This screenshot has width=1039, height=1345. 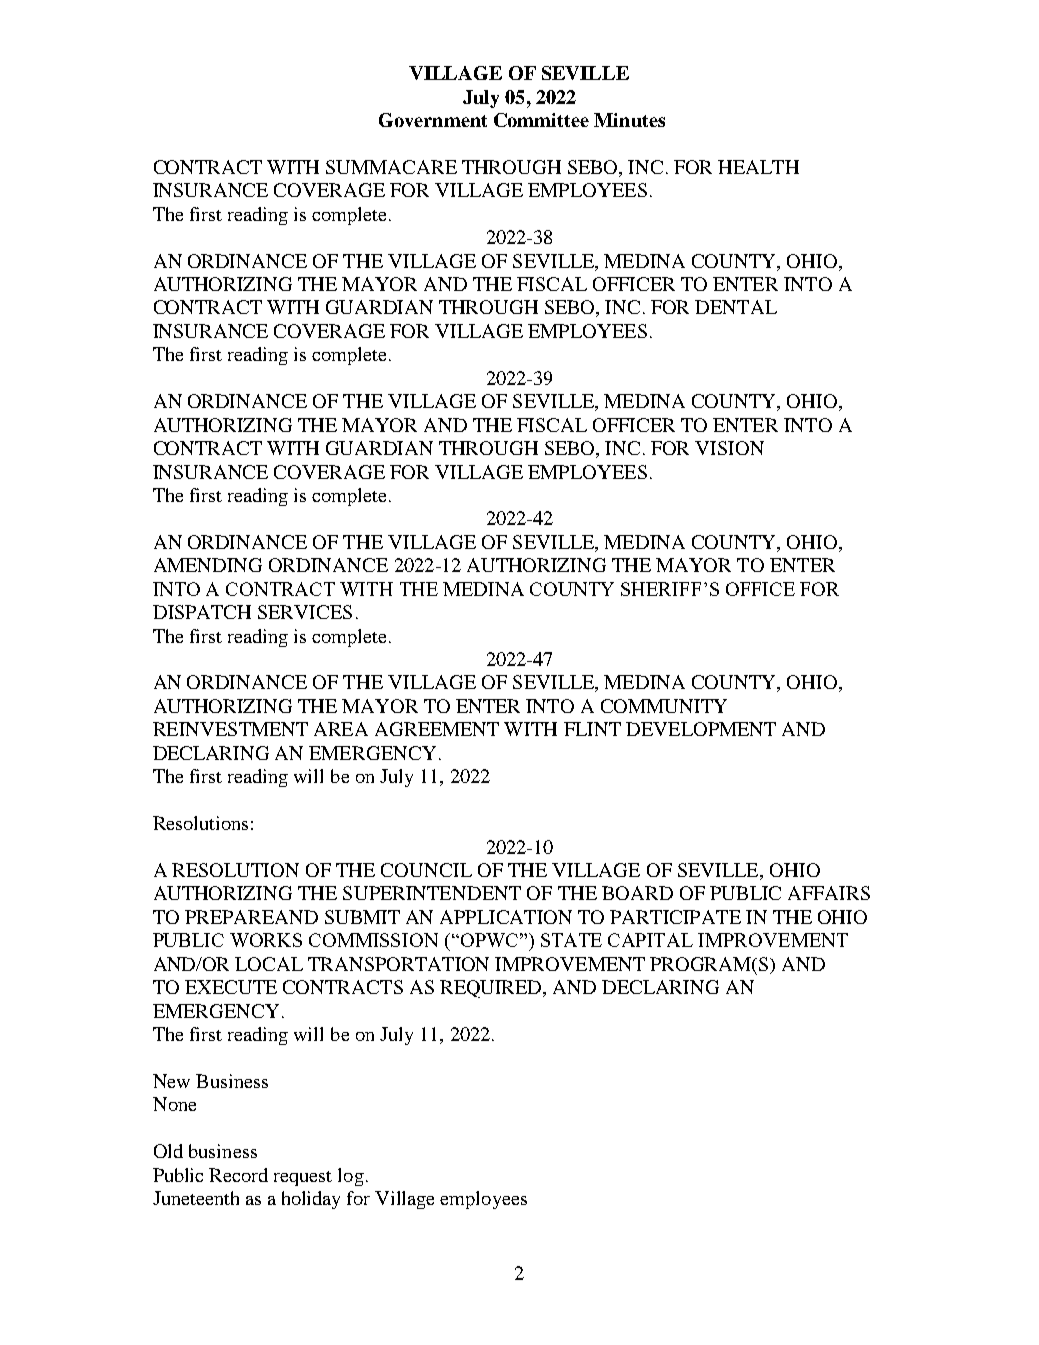 I want to click on WORKS, so click(x=266, y=940).
